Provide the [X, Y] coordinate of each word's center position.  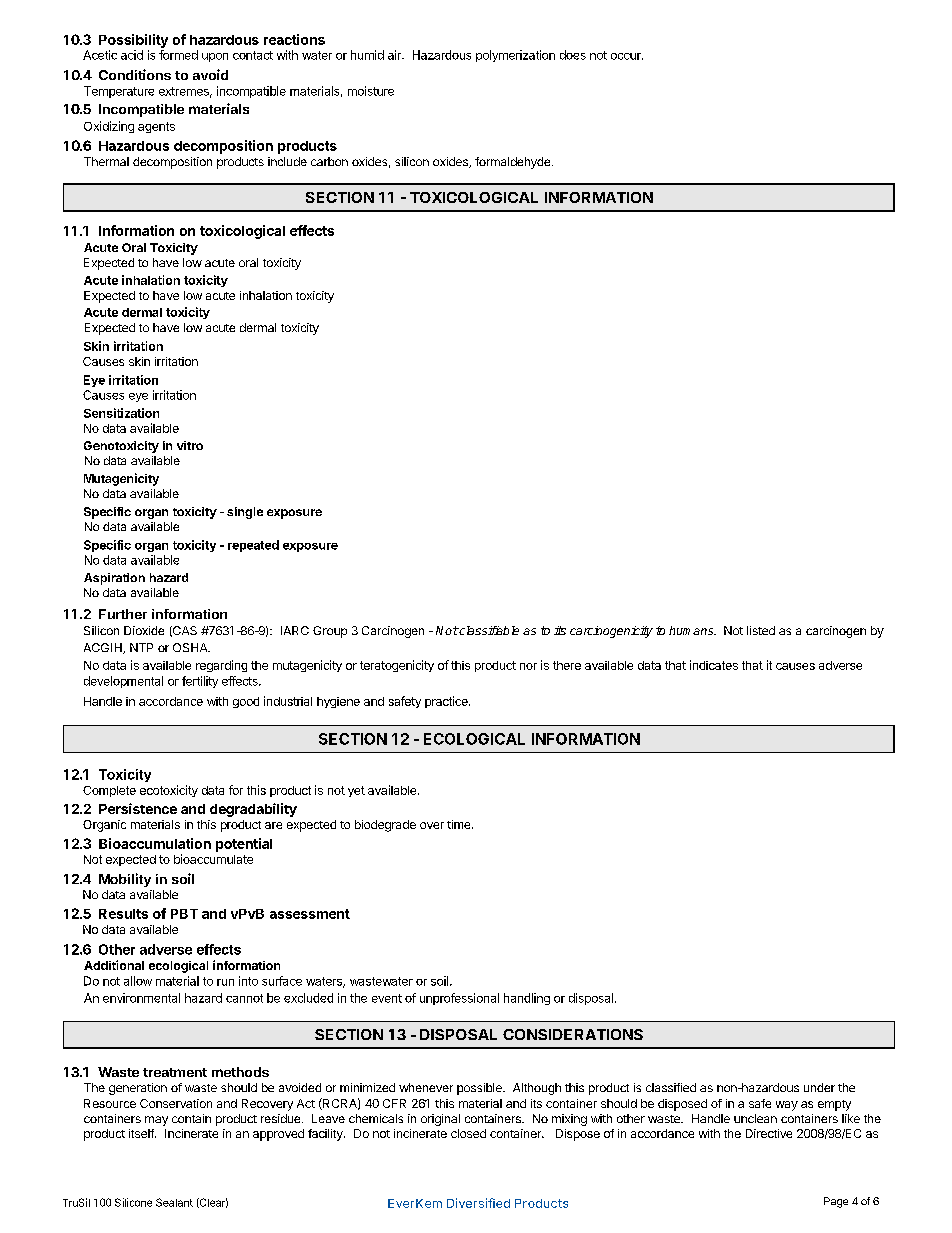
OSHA [191, 647]
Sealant [174, 1202]
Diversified [478, 1203]
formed [178, 55]
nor [528, 666]
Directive [769, 1133]
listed [761, 630]
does [573, 55]
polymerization [515, 56]
